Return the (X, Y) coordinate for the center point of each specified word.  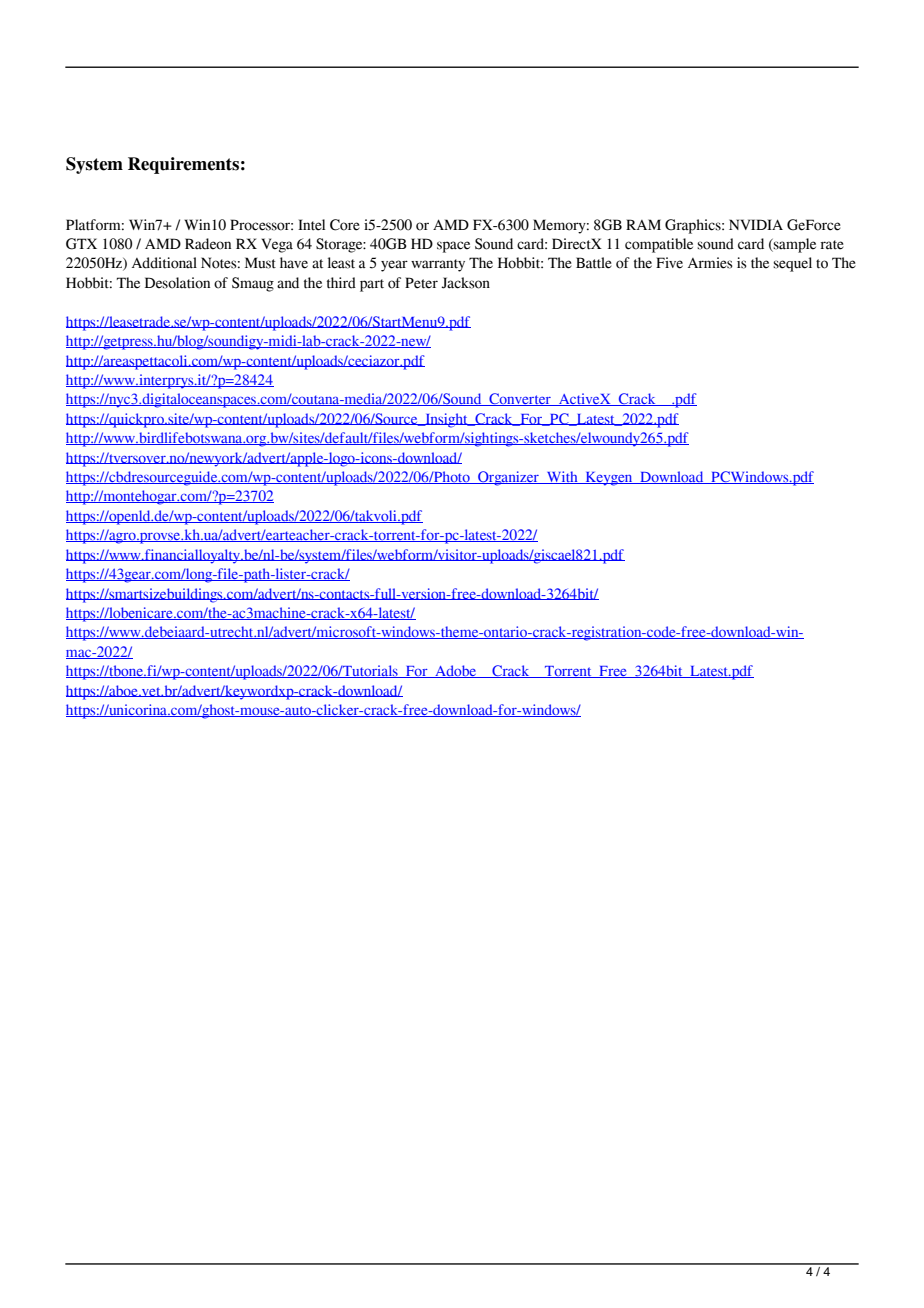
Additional (164, 263)
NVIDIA (756, 224)
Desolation (177, 283)
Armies (710, 263)
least (341, 263)
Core (345, 225)
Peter (421, 283)
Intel (311, 225)
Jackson (465, 283)
